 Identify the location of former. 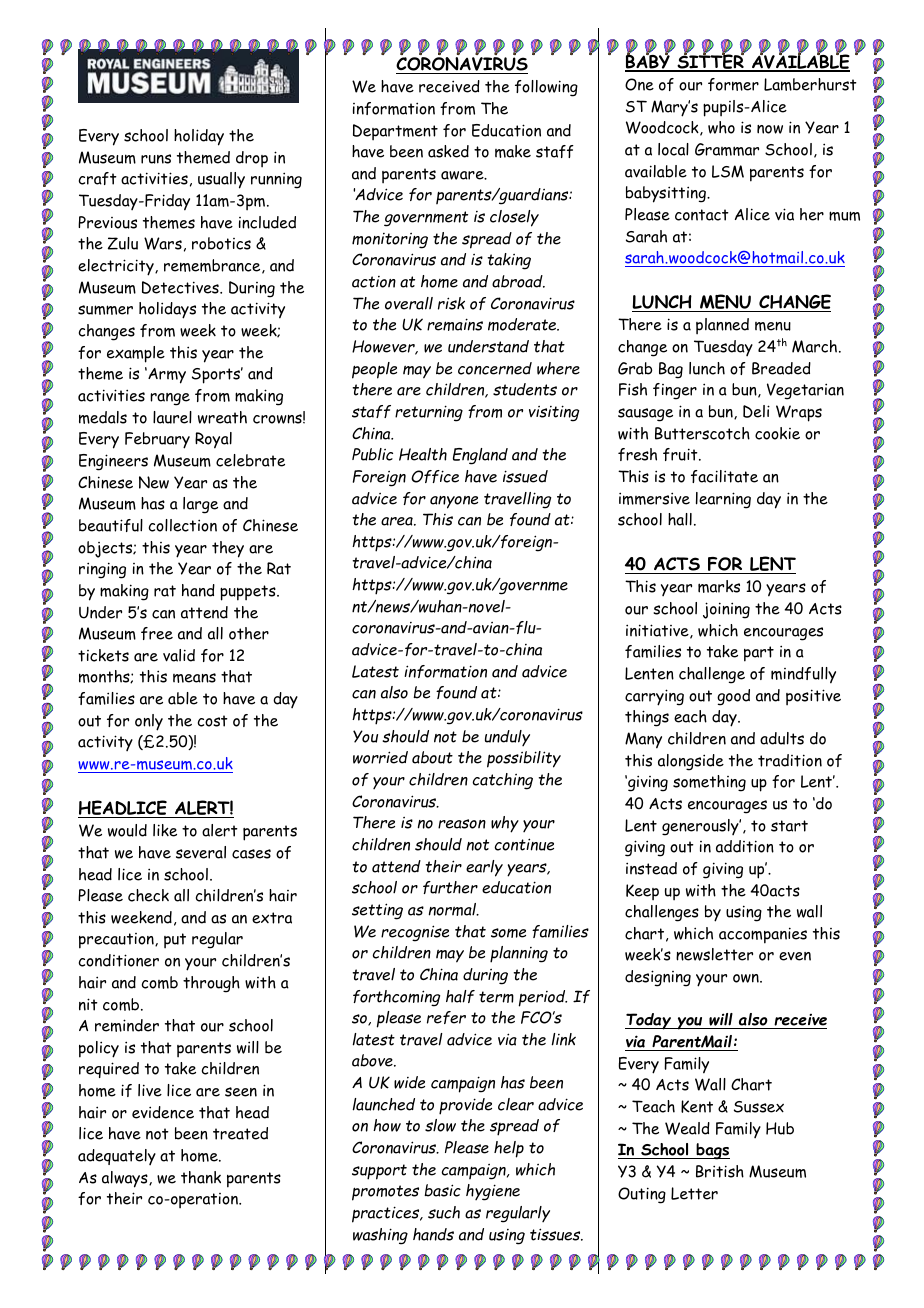
(733, 84).
